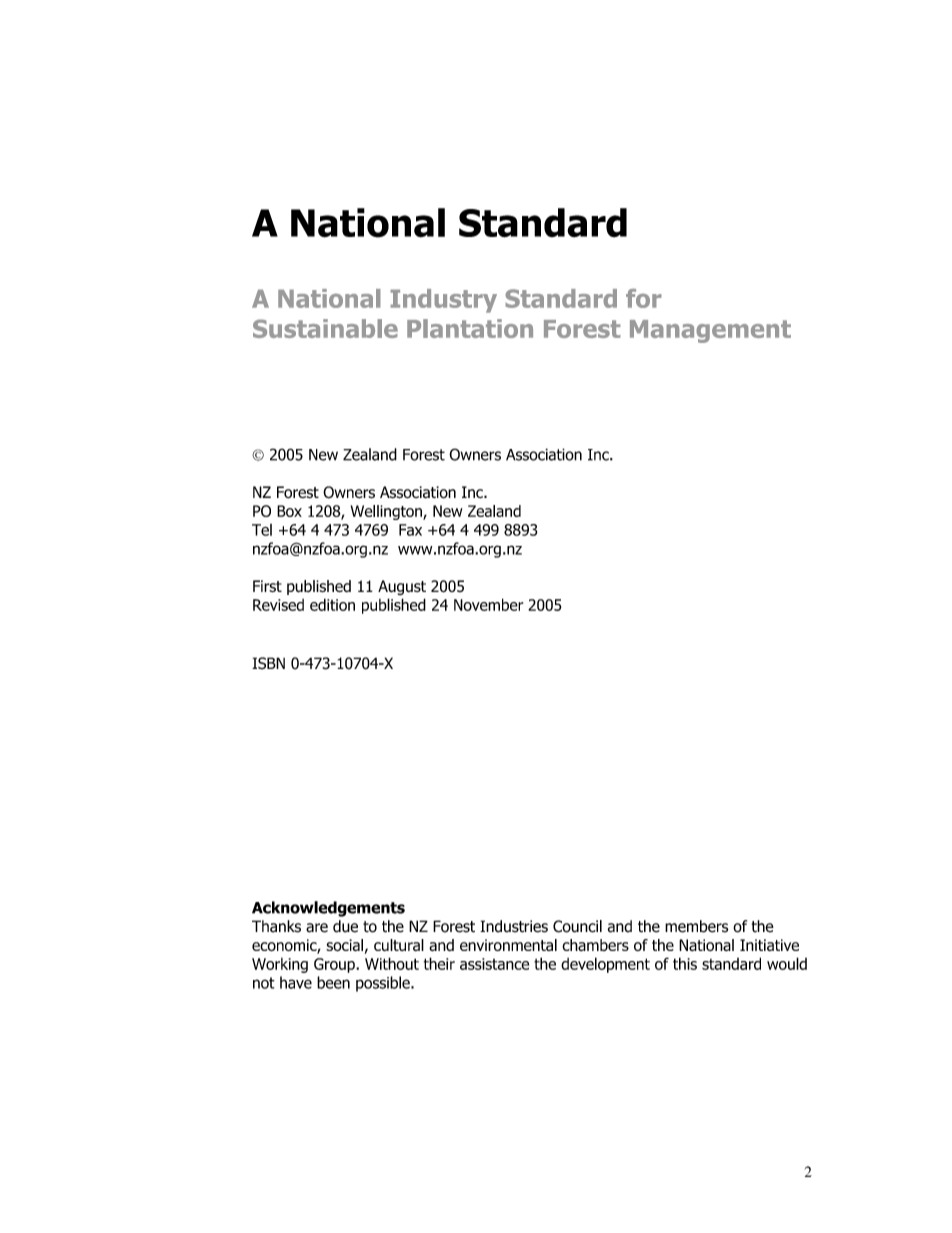 This screenshot has height=1233, width=952. I want to click on Management, so click(710, 331).
